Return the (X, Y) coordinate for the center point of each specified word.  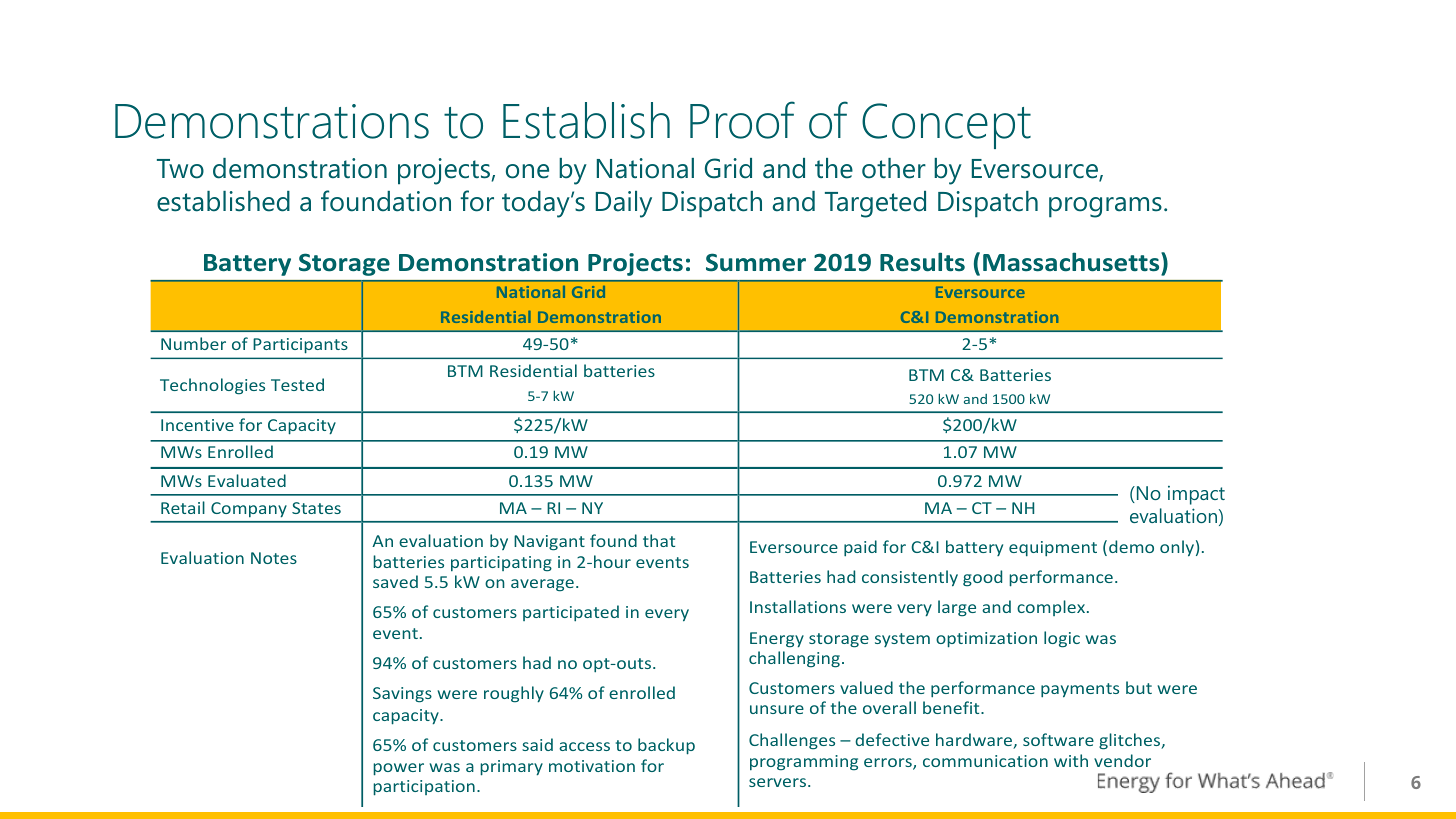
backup (666, 746)
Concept (946, 126)
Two (180, 169)
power (398, 769)
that (659, 540)
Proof (742, 120)
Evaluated (247, 480)
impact (1196, 495)
